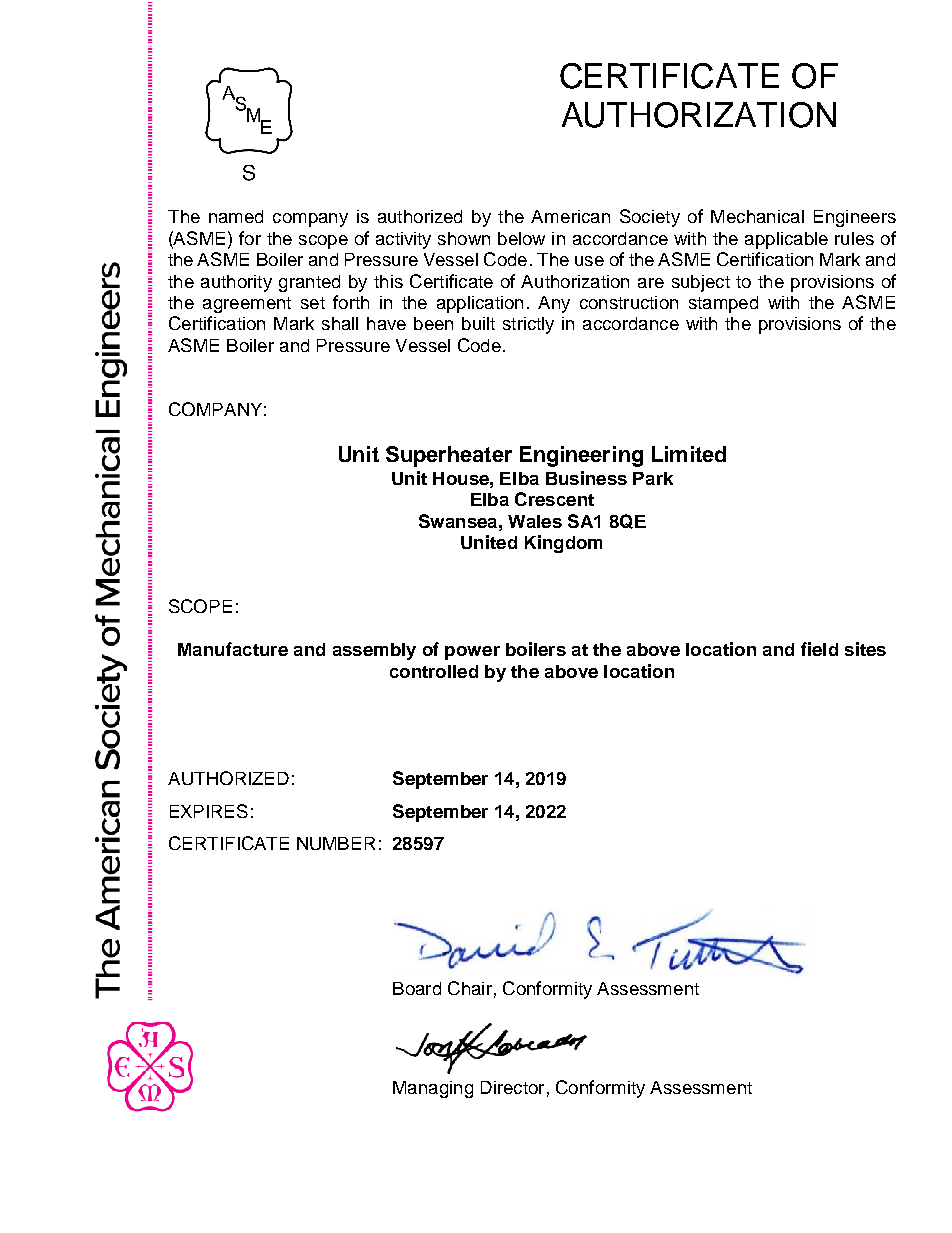 This screenshot has height=1233, width=952. I want to click on Wales, so click(535, 521).
